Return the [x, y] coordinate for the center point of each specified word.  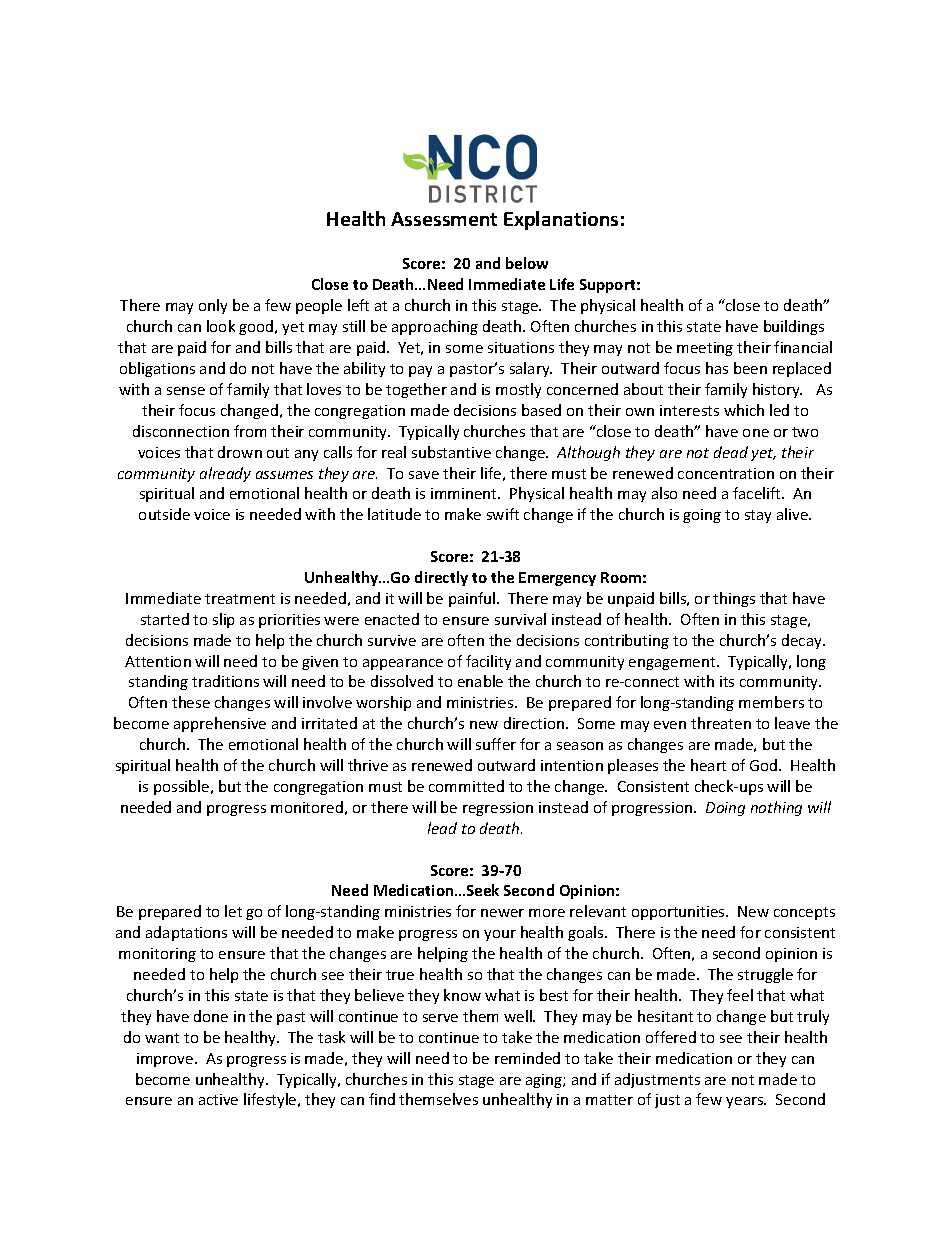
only [213, 306]
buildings [794, 327]
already [225, 474]
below [527, 263]
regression [498, 809]
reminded [527, 1058]
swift [503, 514]
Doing [725, 809]
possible [183, 787]
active [218, 1099]
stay [758, 516]
